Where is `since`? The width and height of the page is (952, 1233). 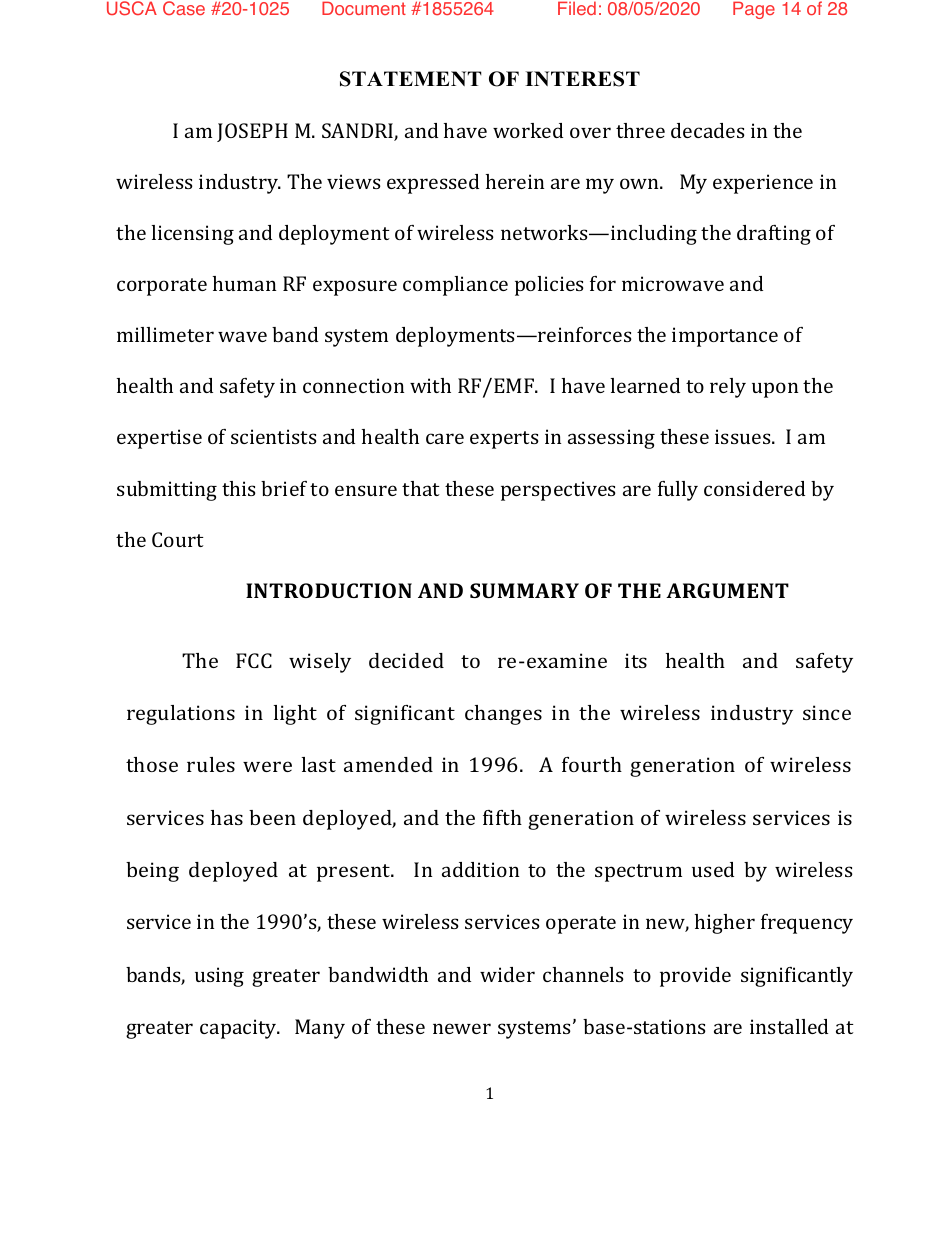
since is located at coordinates (827, 712).
